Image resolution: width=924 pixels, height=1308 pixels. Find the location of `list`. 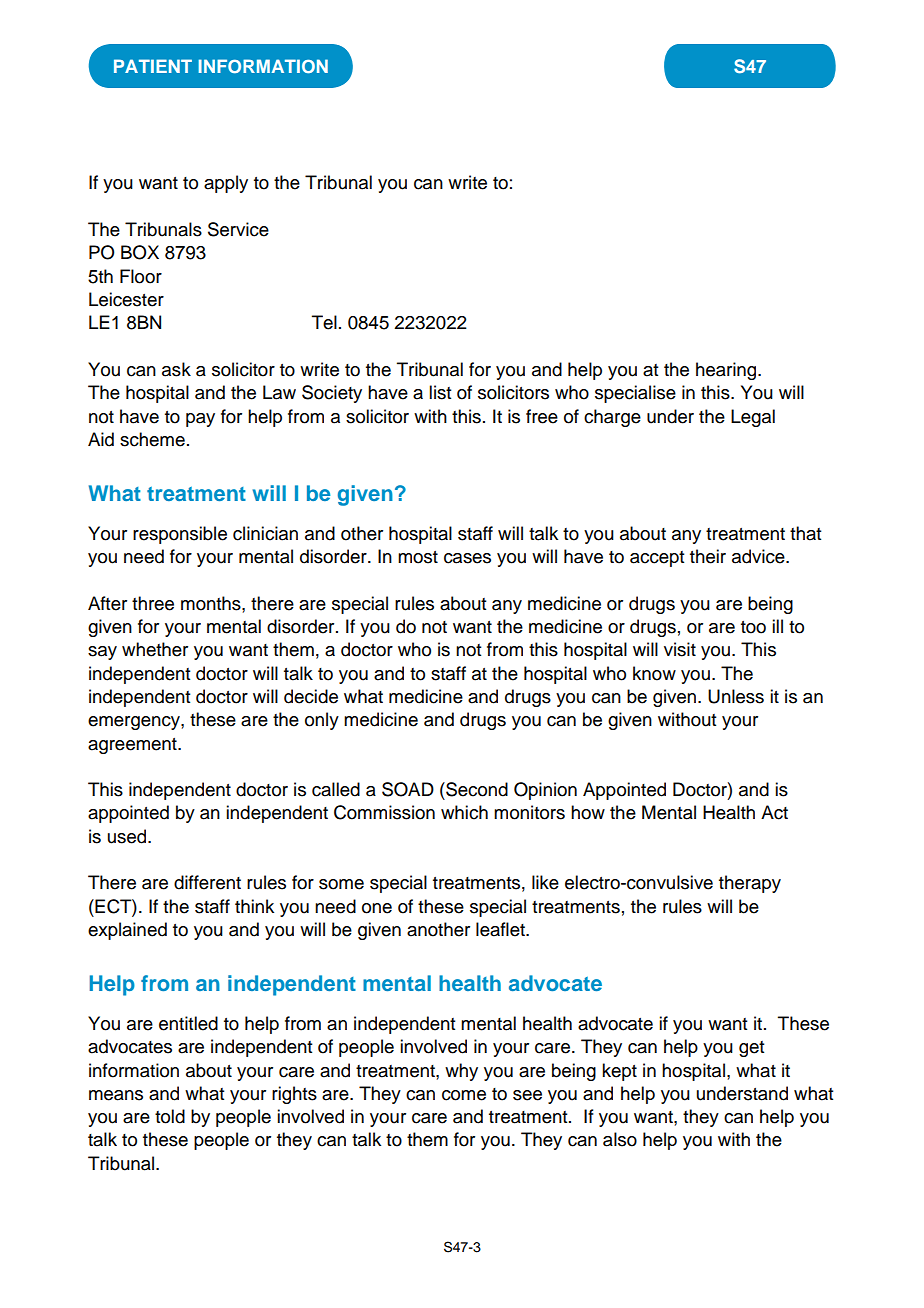

list is located at coordinates (440, 392).
